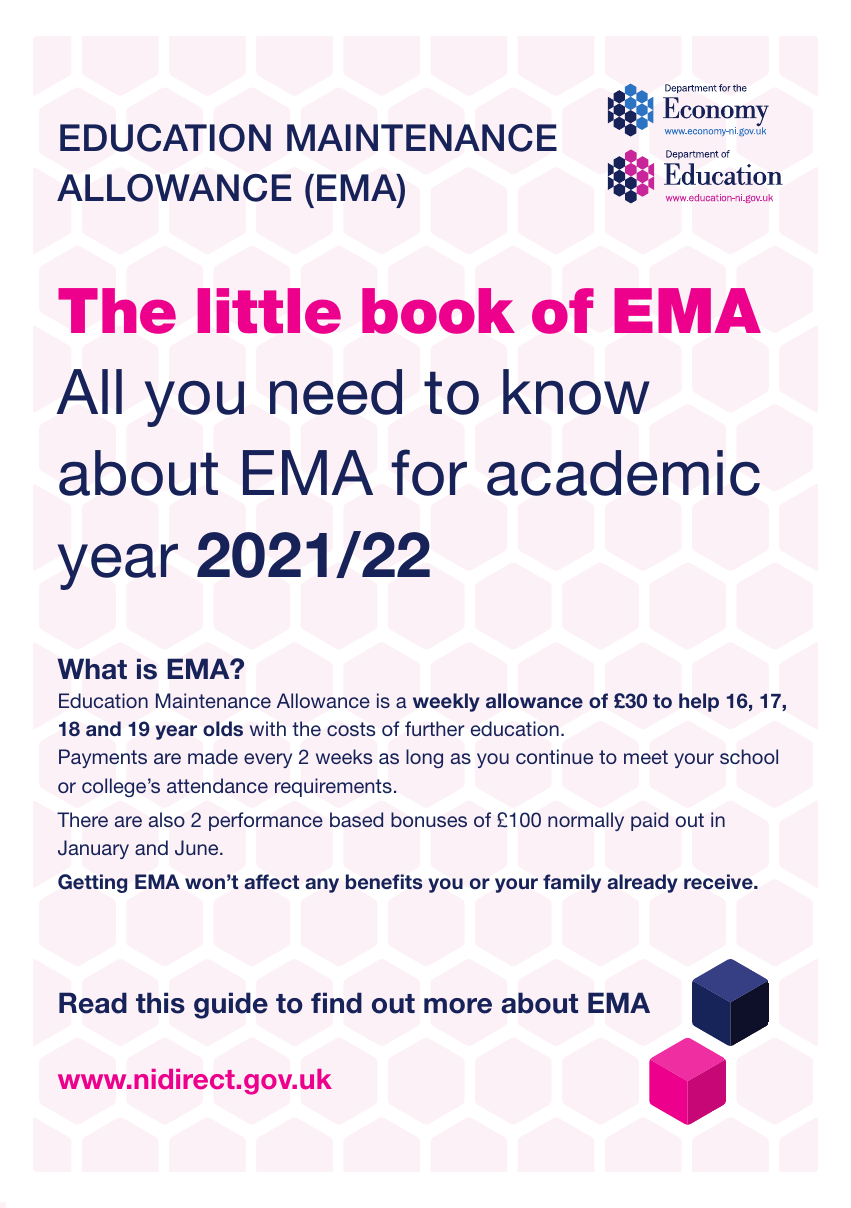 This screenshot has width=851, height=1208. I want to click on little, so click(269, 311).
